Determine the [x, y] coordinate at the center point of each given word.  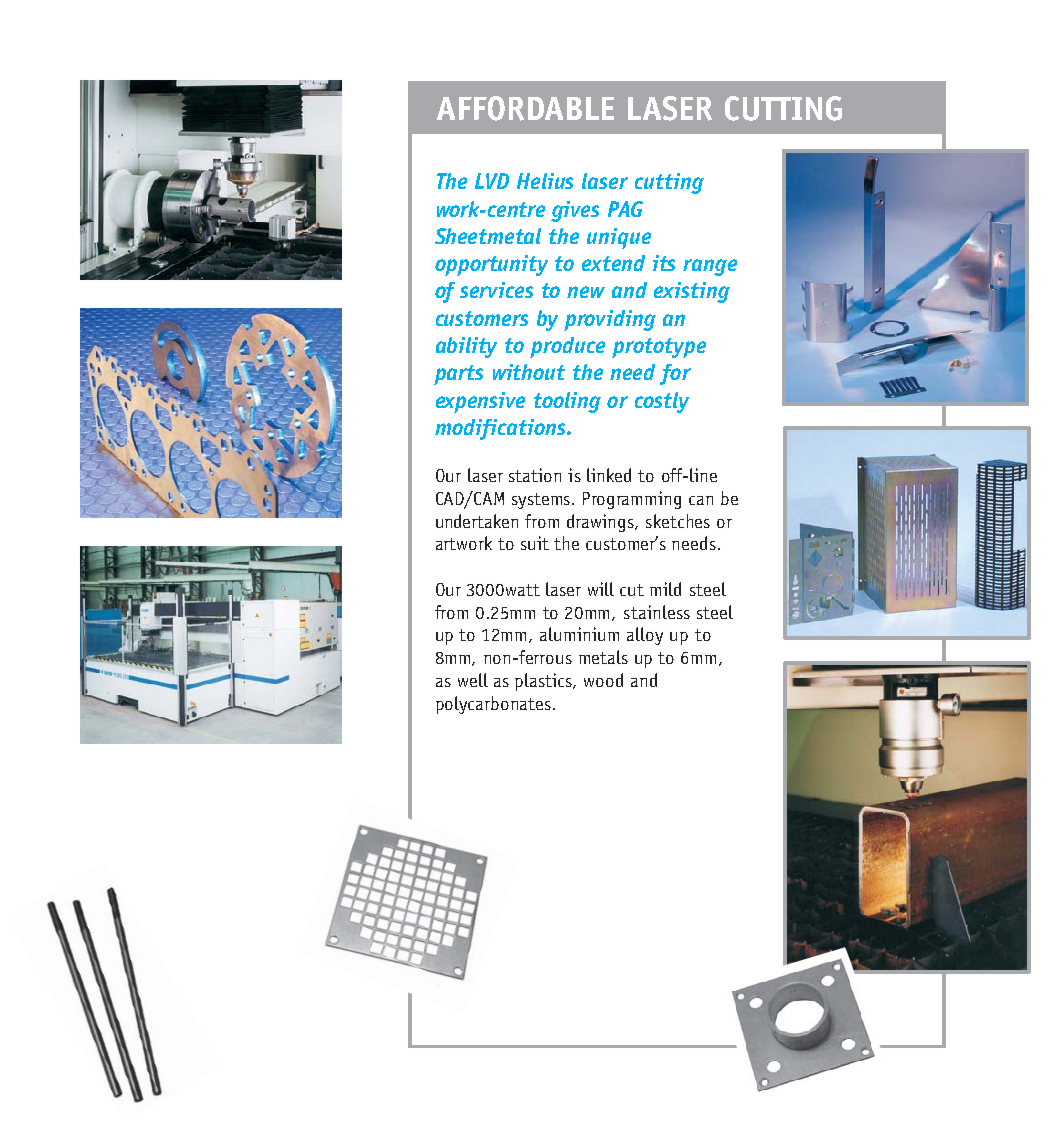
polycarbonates [493, 705]
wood [603, 680]
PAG [625, 209]
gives [575, 211]
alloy [645, 636]
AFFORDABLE [525, 108]
